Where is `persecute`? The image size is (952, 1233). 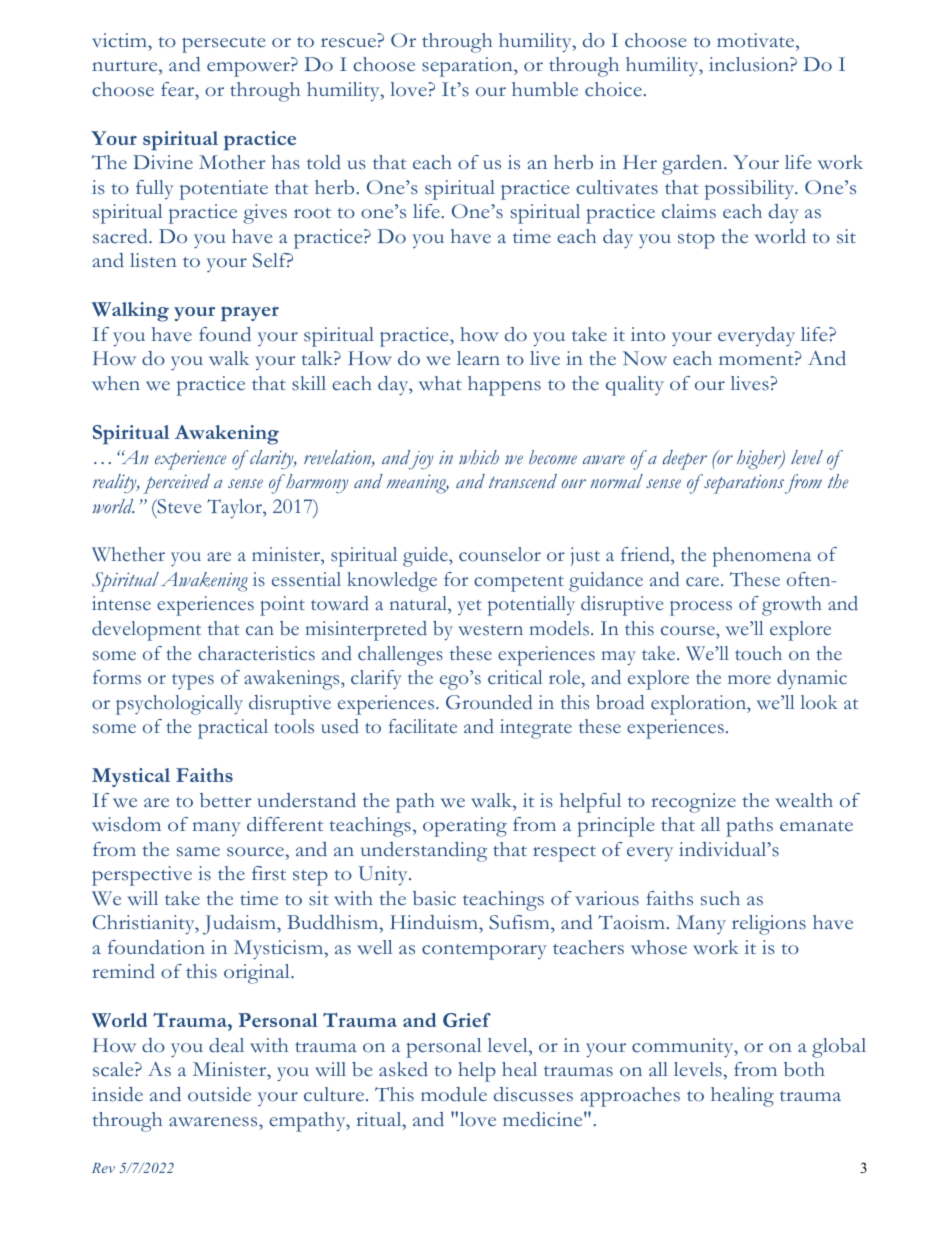 persecute is located at coordinates (224, 45).
